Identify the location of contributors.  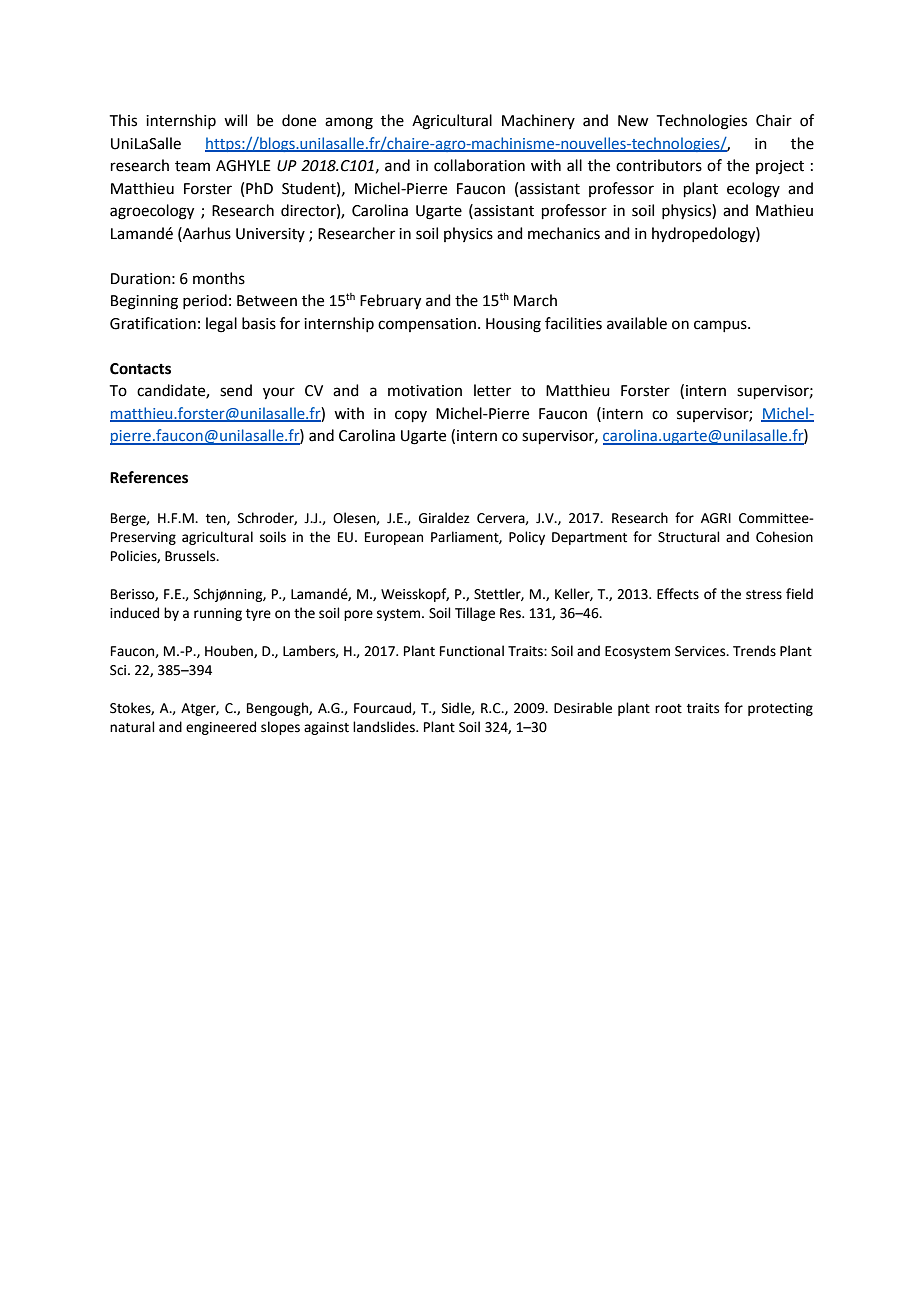
(659, 165).
